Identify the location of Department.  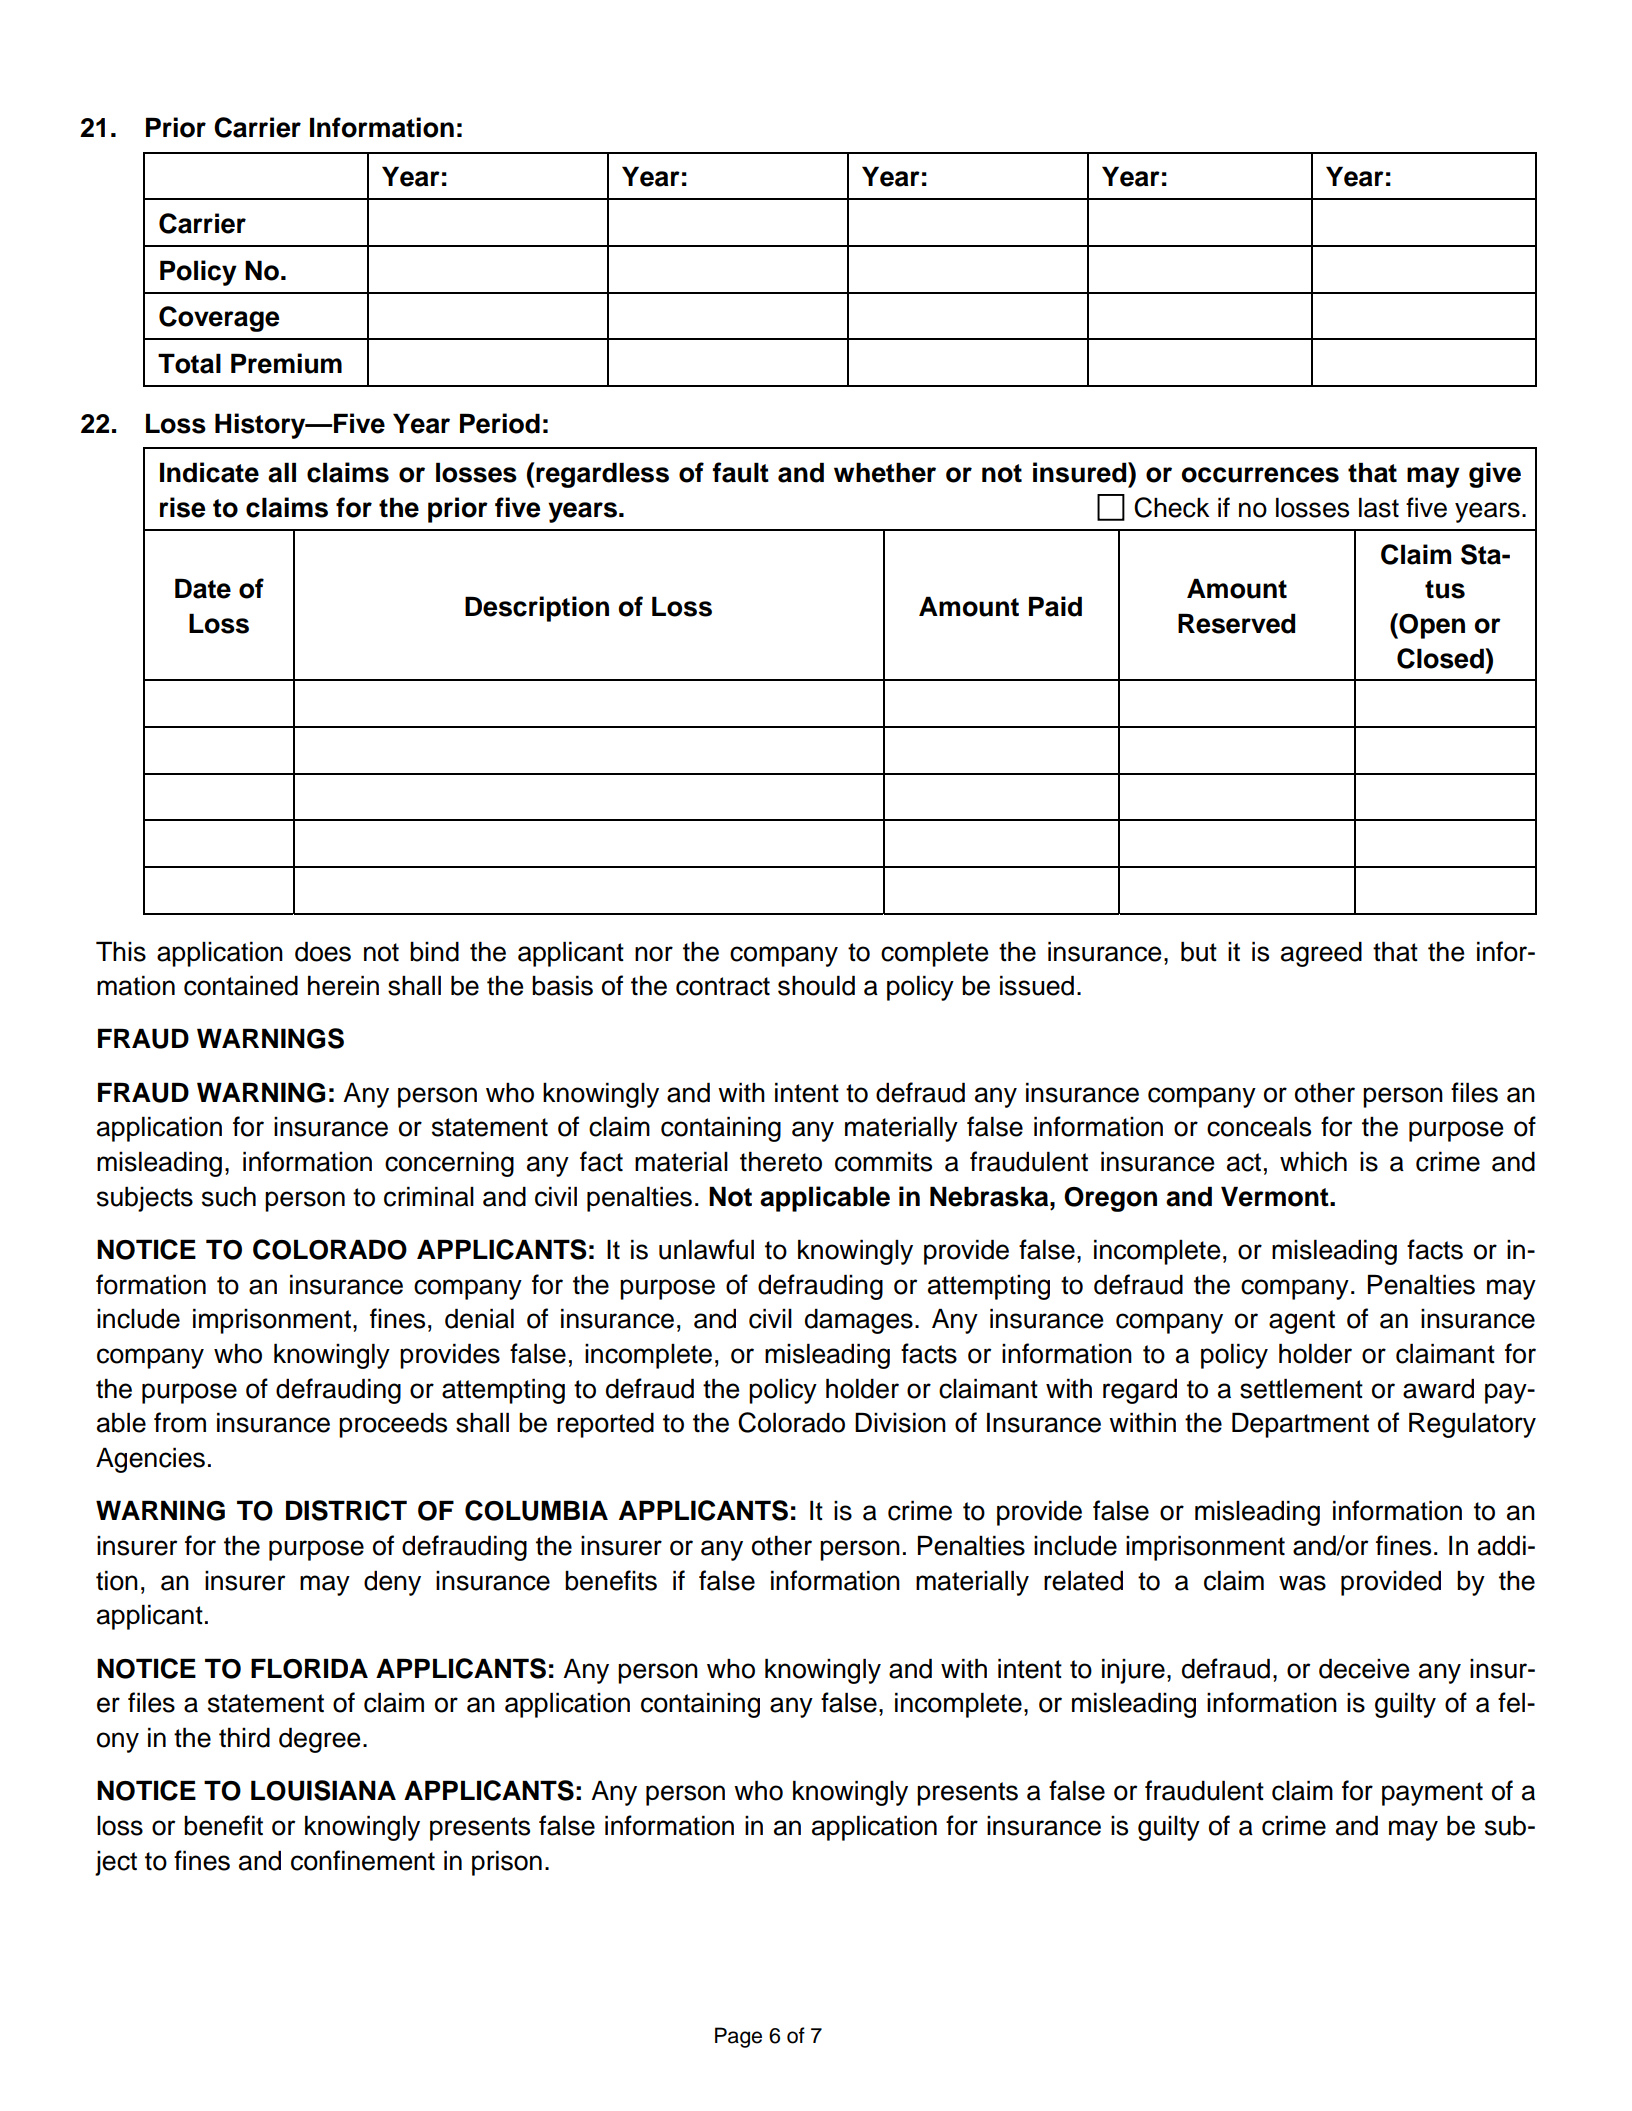
(1300, 1425).
